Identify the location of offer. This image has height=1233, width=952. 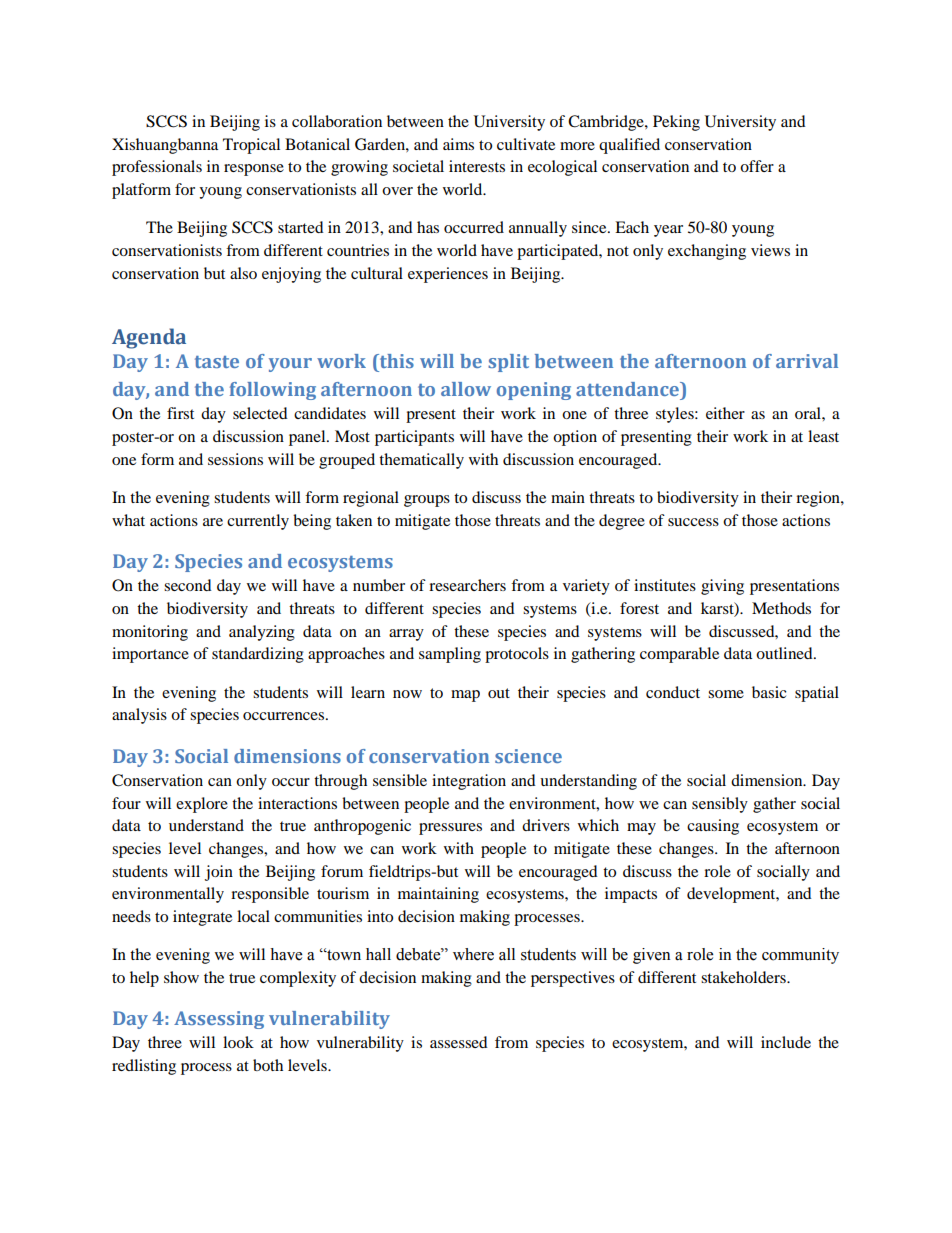
(757, 166).
